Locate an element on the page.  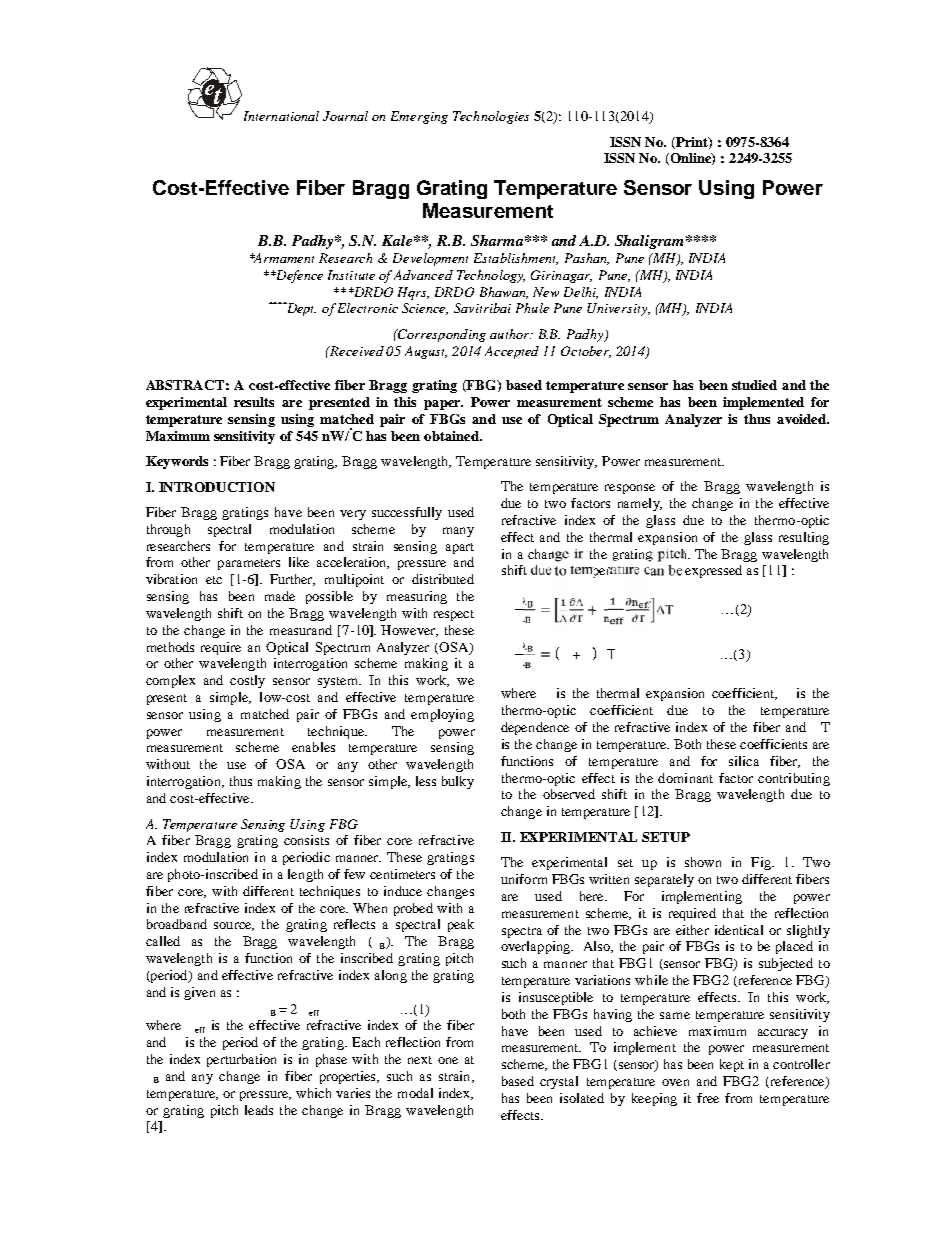
University is located at coordinates (618, 309).
